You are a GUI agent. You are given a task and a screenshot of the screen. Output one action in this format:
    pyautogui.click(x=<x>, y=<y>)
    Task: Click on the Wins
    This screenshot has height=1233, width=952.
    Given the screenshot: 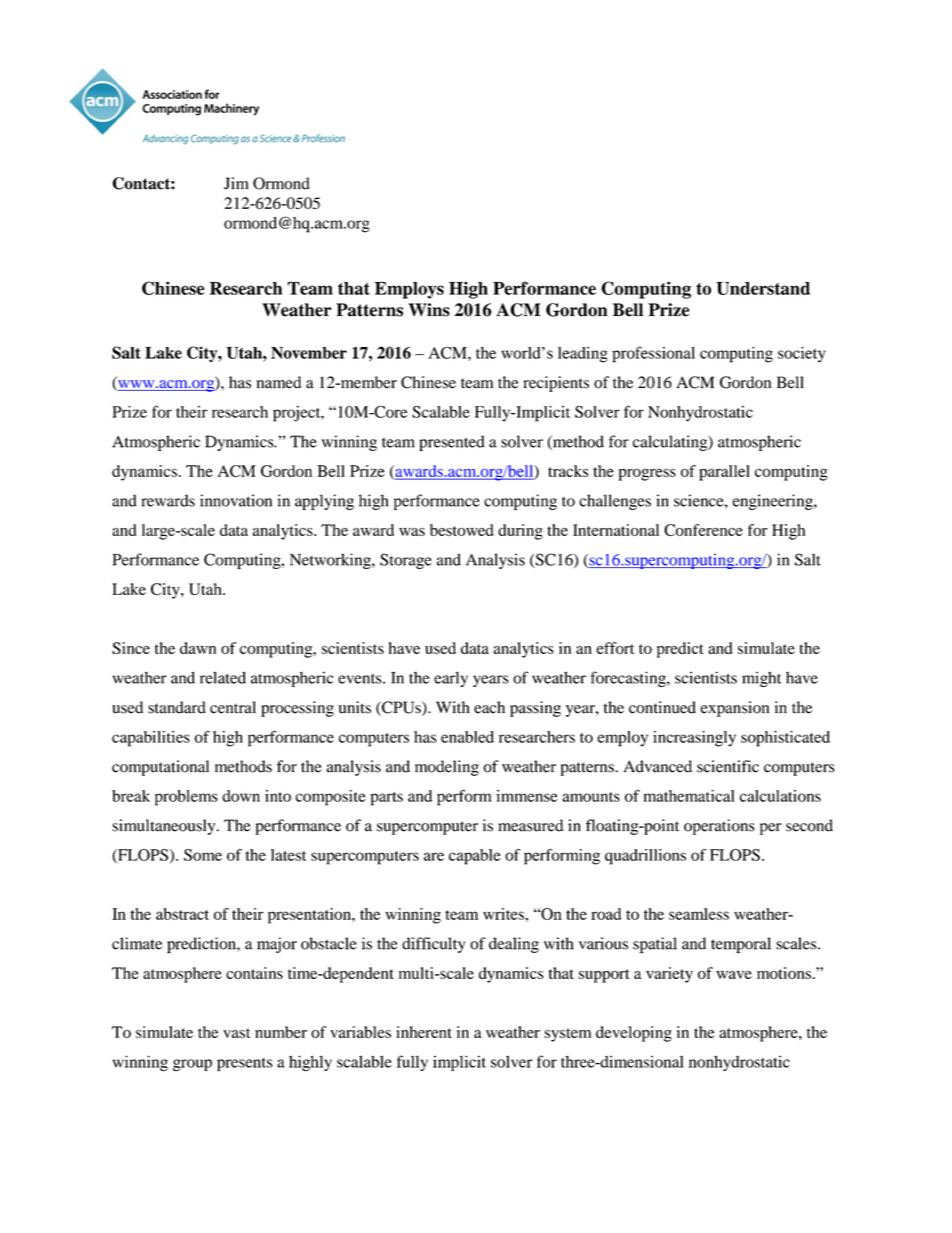 What is the action you would take?
    pyautogui.click(x=429, y=310)
